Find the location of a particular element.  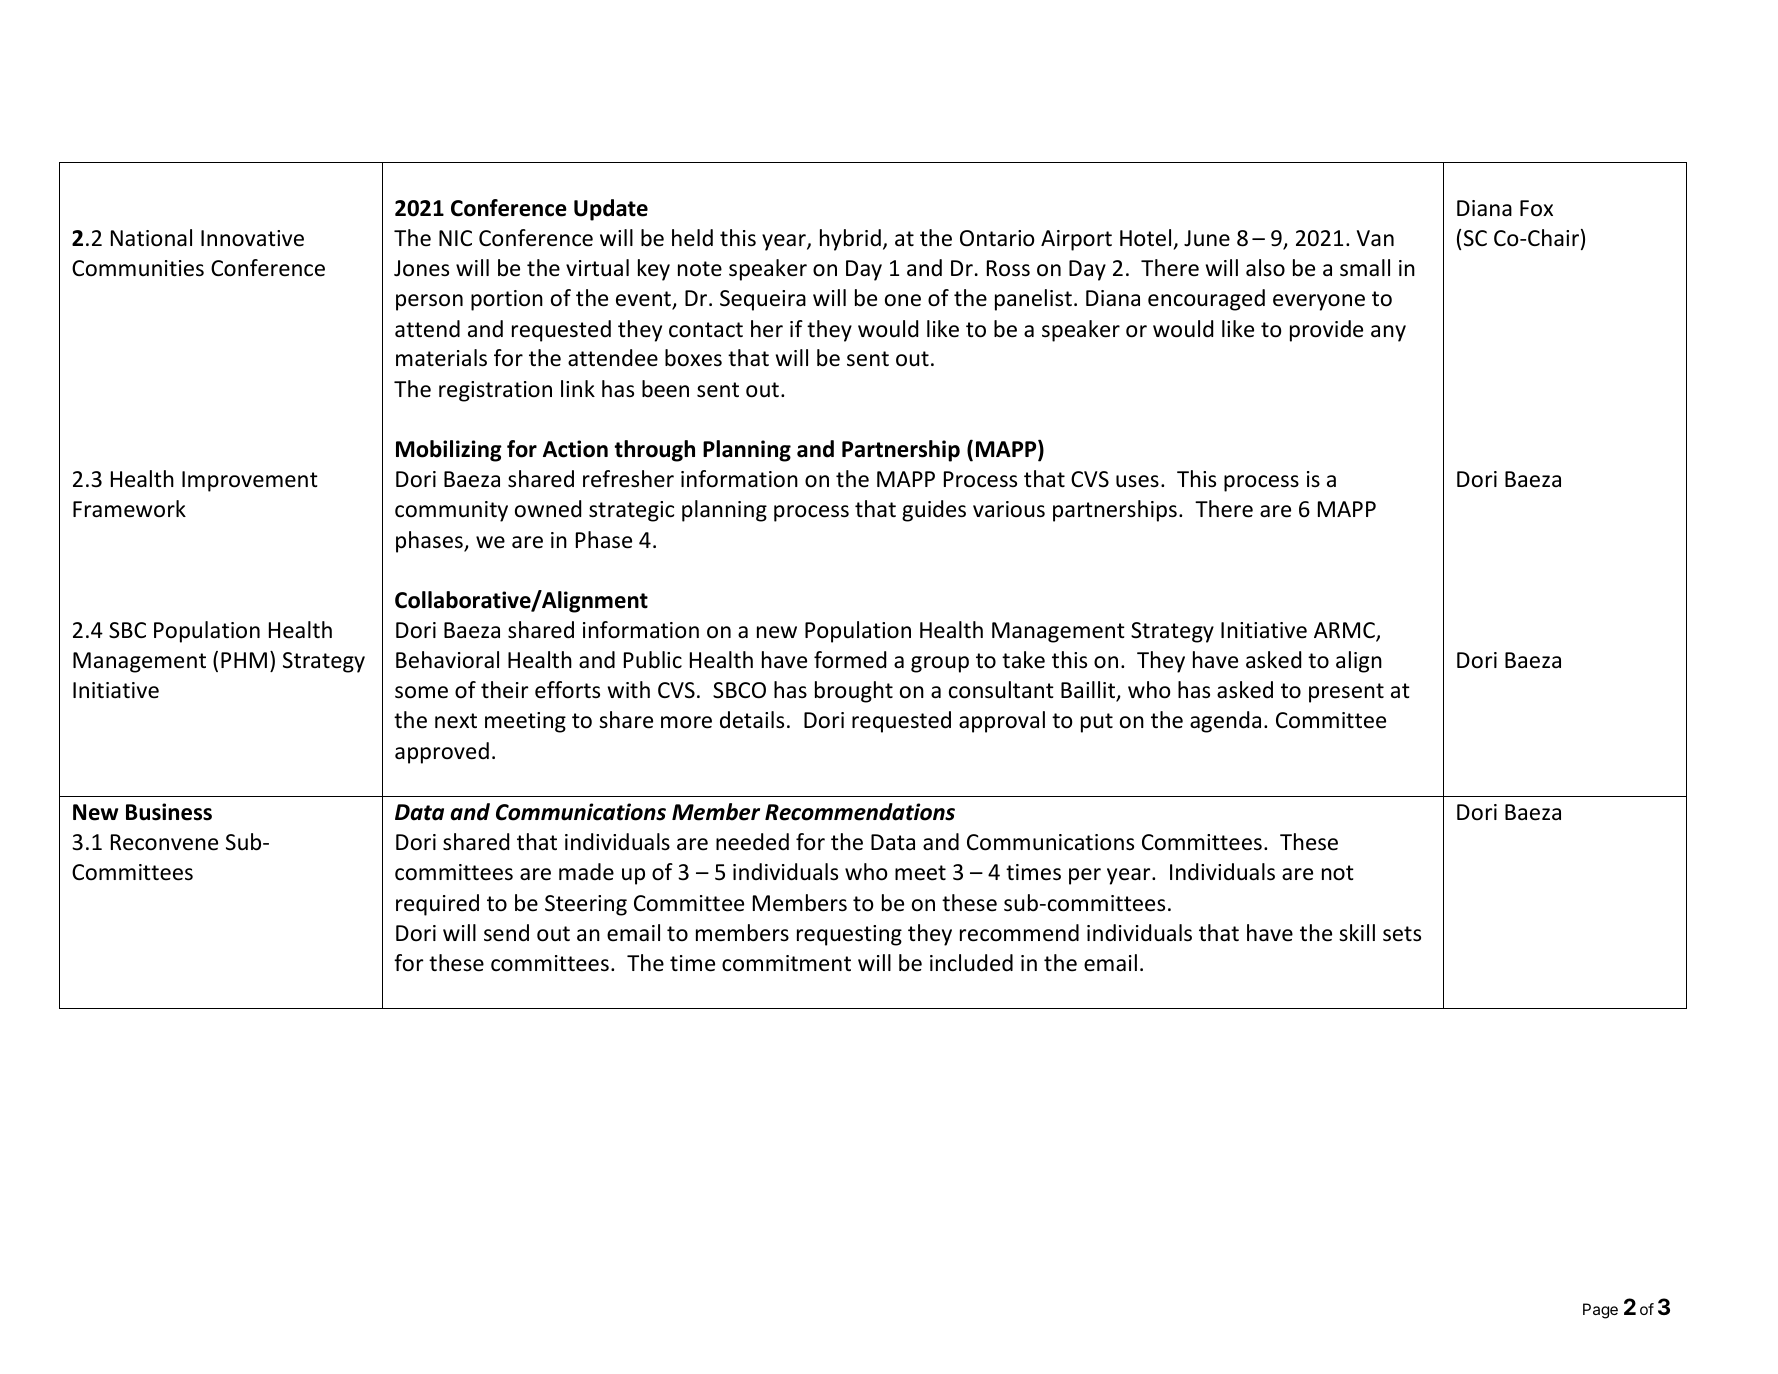

requesting is located at coordinates (849, 935).
